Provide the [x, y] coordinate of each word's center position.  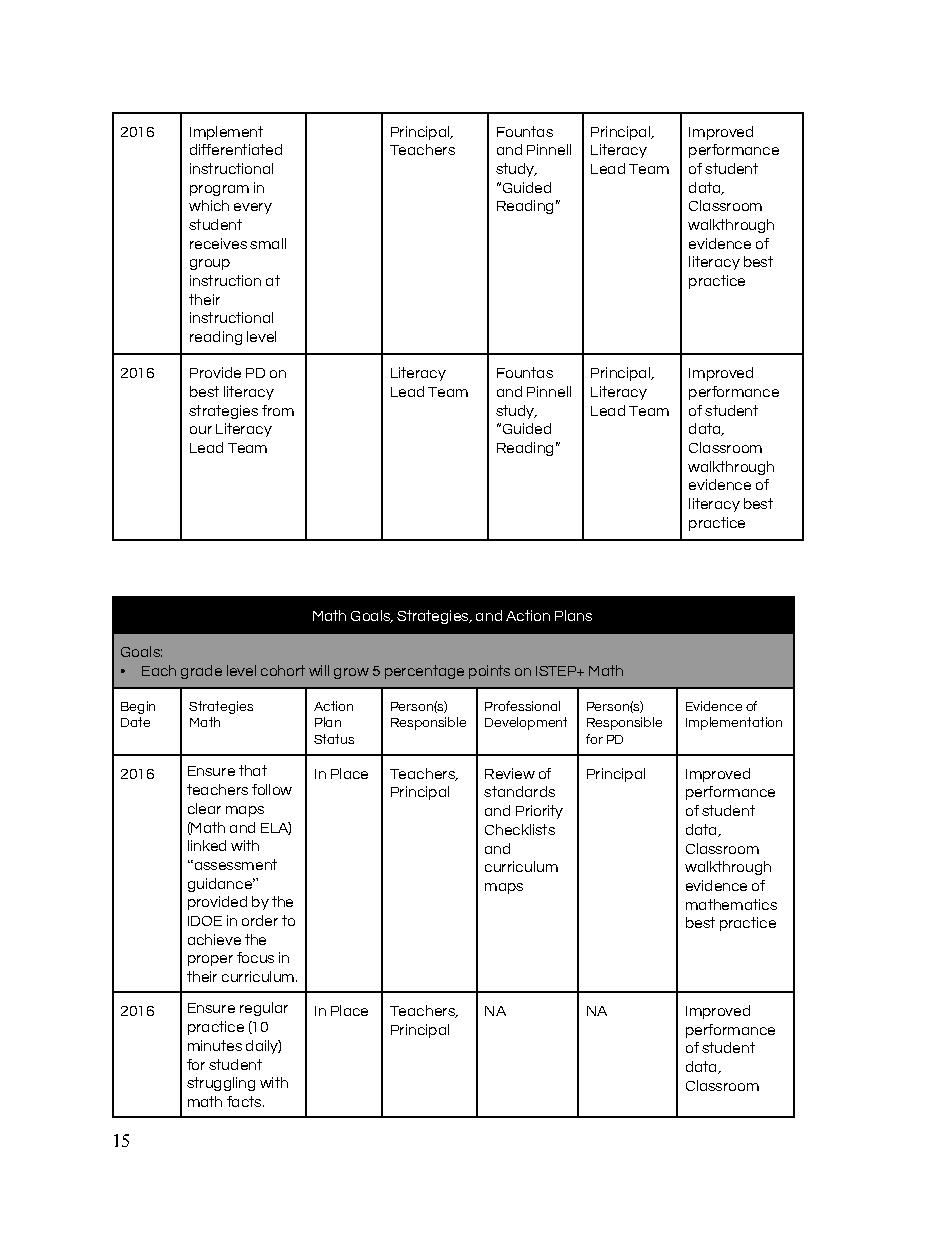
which [209, 205]
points [489, 672]
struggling [221, 1084]
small [268, 243]
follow [272, 789]
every [253, 208]
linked [207, 845]
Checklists [520, 829]
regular [264, 1009]
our [201, 430]
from [278, 410]
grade [201, 672]
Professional [522, 706]
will [319, 670]
